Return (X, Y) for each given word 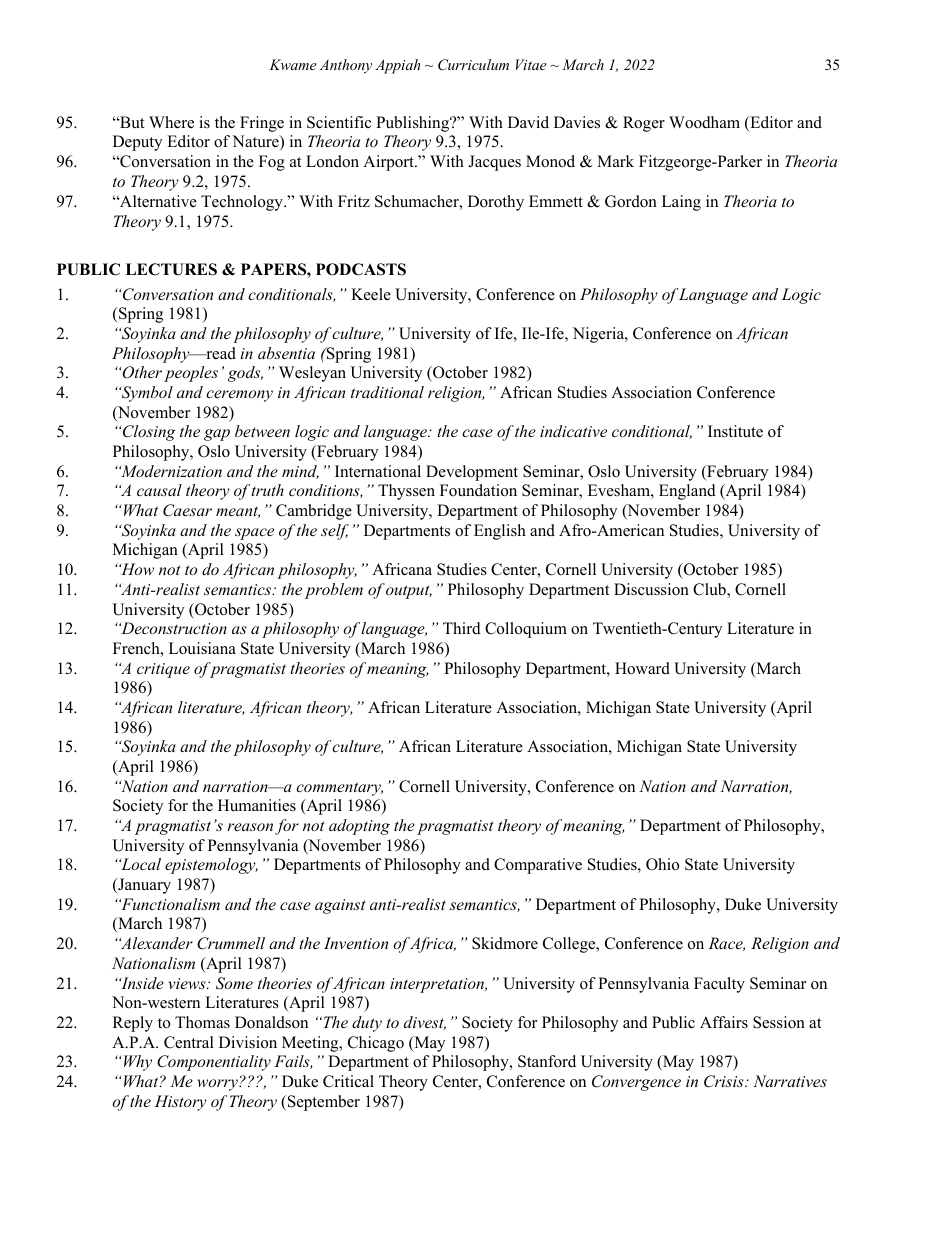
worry (218, 1085)
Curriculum (473, 65)
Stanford (547, 1061)
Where (171, 122)
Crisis (725, 1081)
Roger (644, 124)
